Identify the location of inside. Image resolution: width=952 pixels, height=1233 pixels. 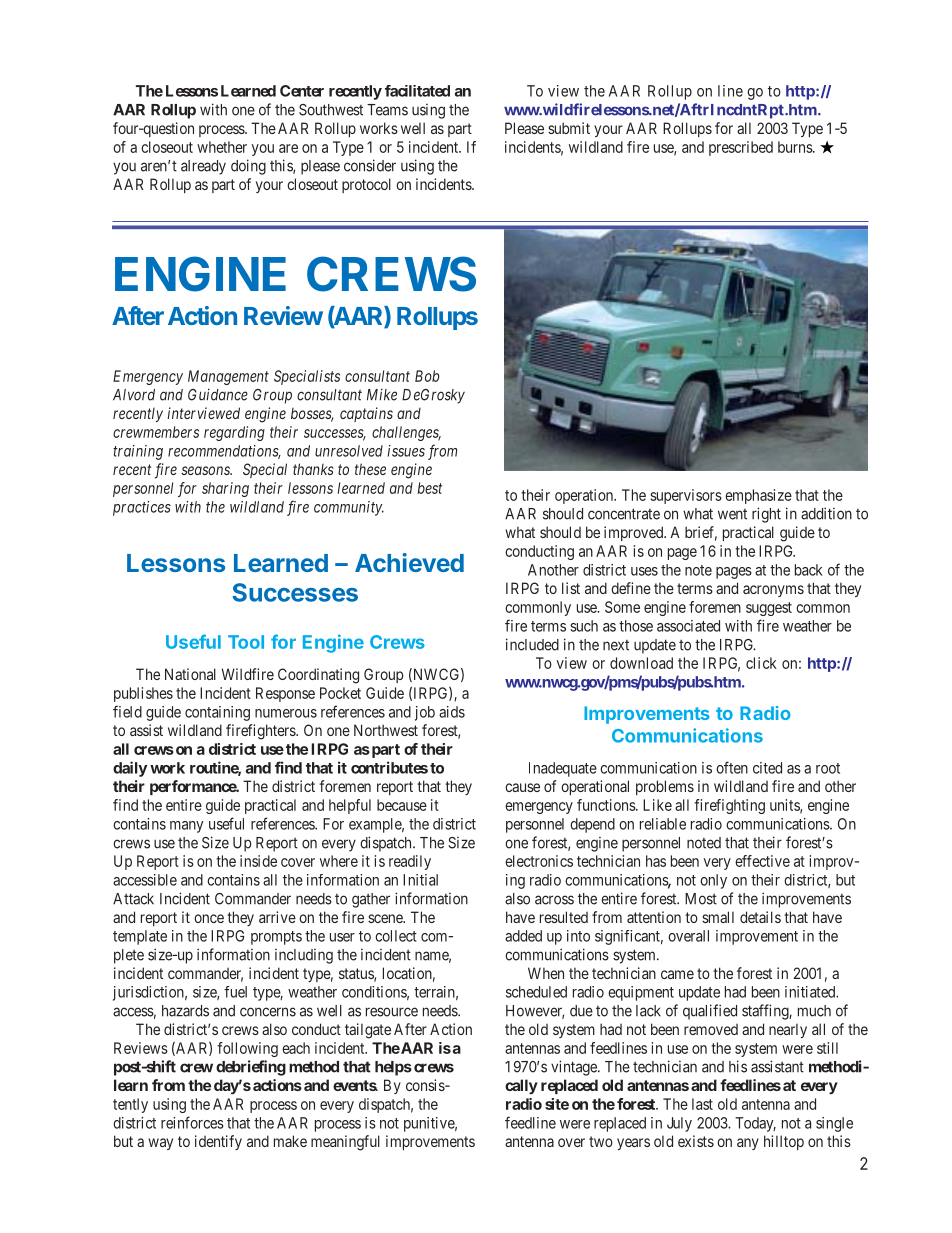
(258, 861).
